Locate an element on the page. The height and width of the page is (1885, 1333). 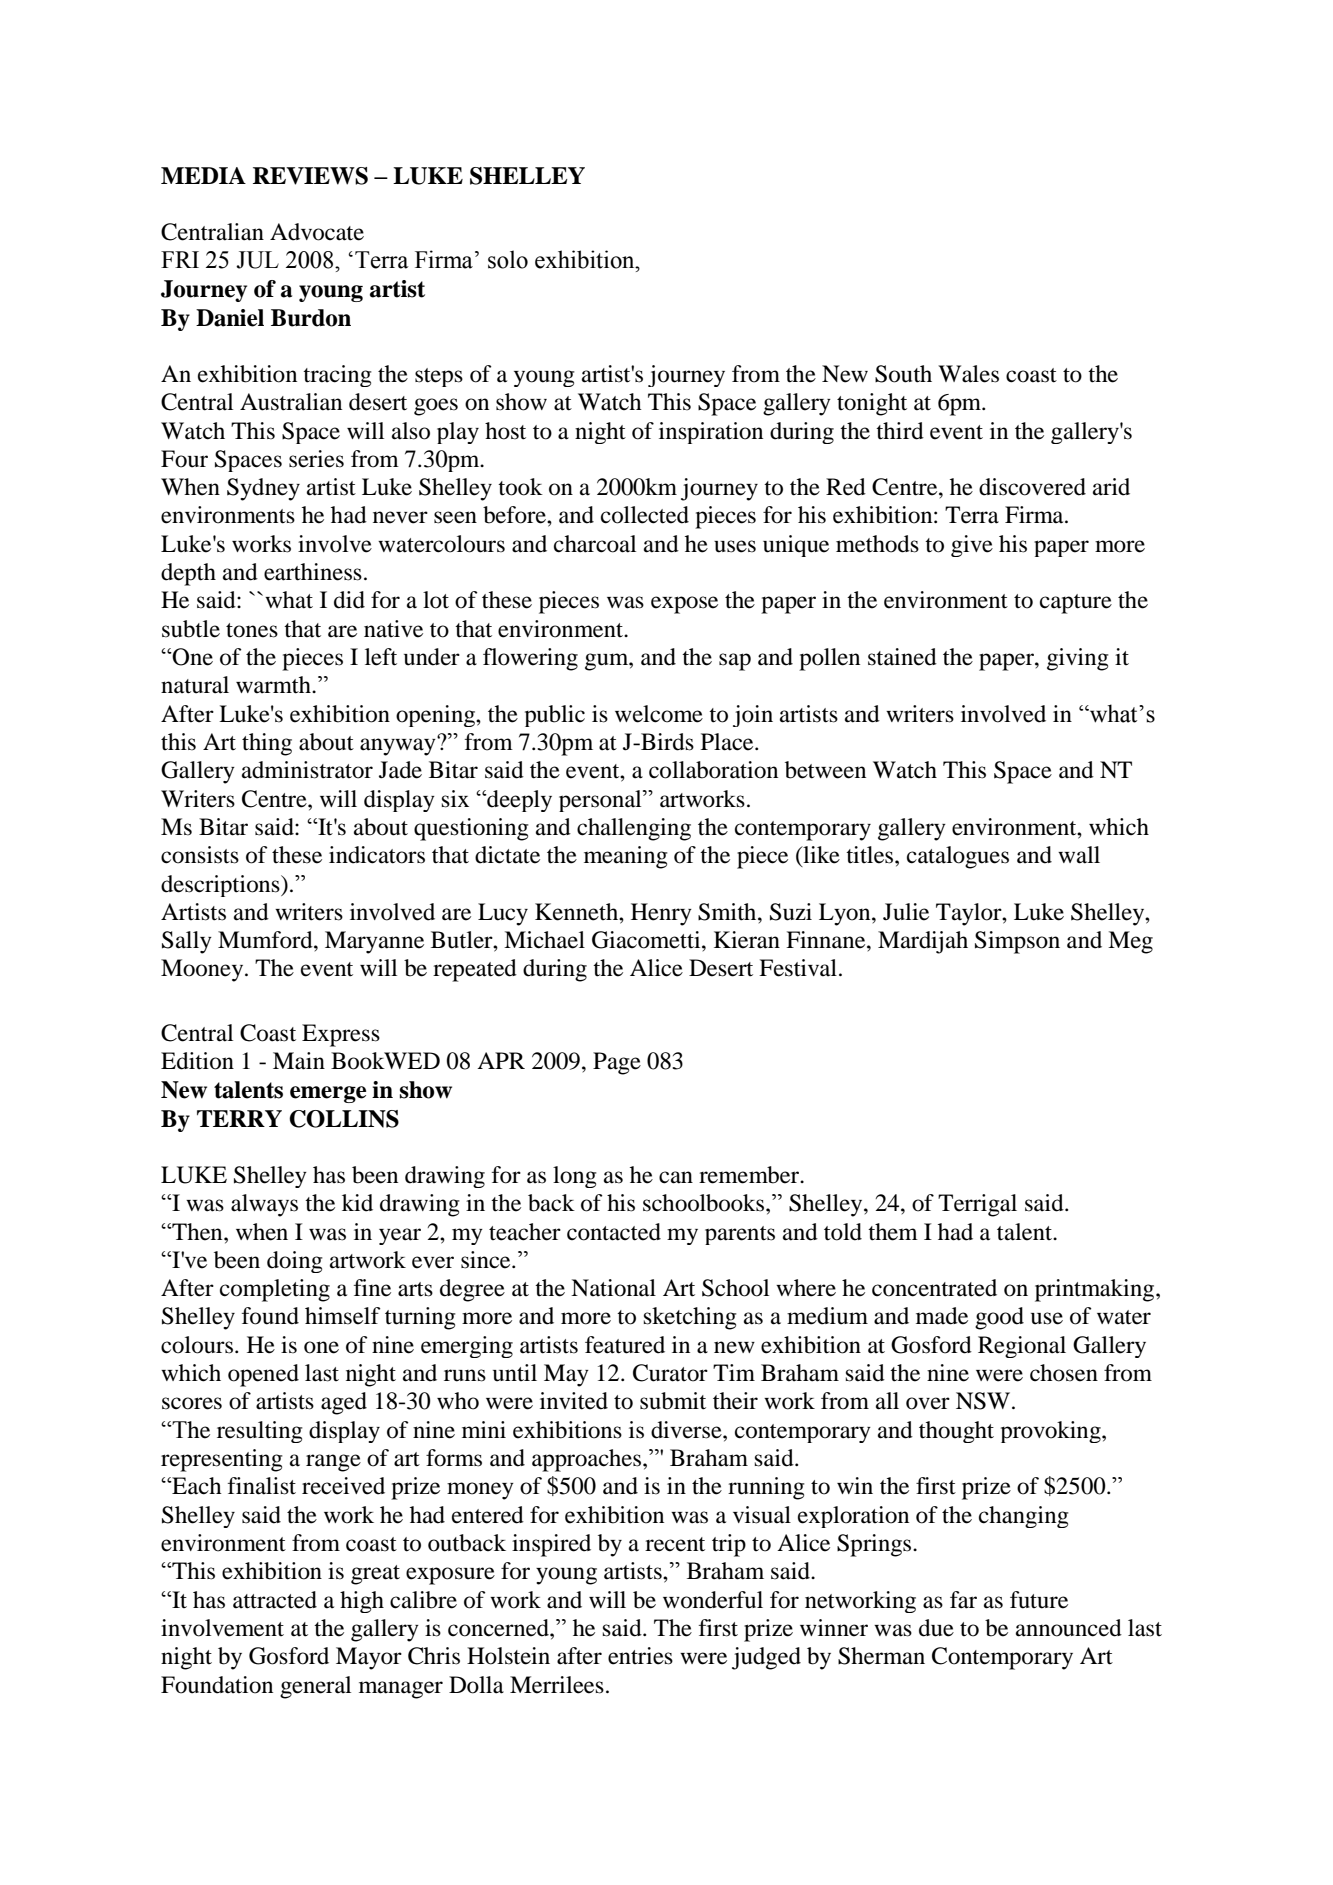
welcome is located at coordinates (659, 714).
